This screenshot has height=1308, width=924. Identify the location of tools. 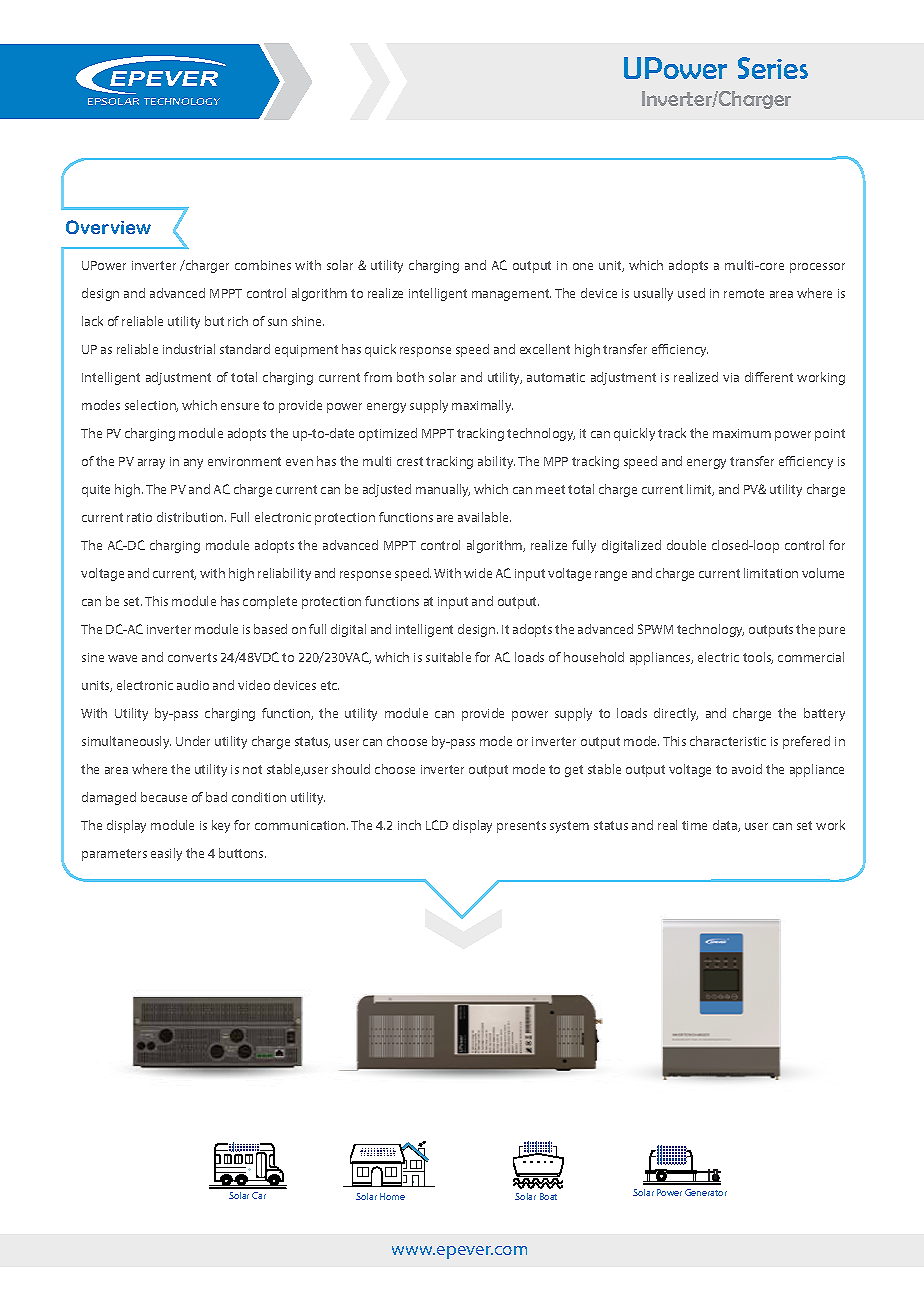
(758, 658).
